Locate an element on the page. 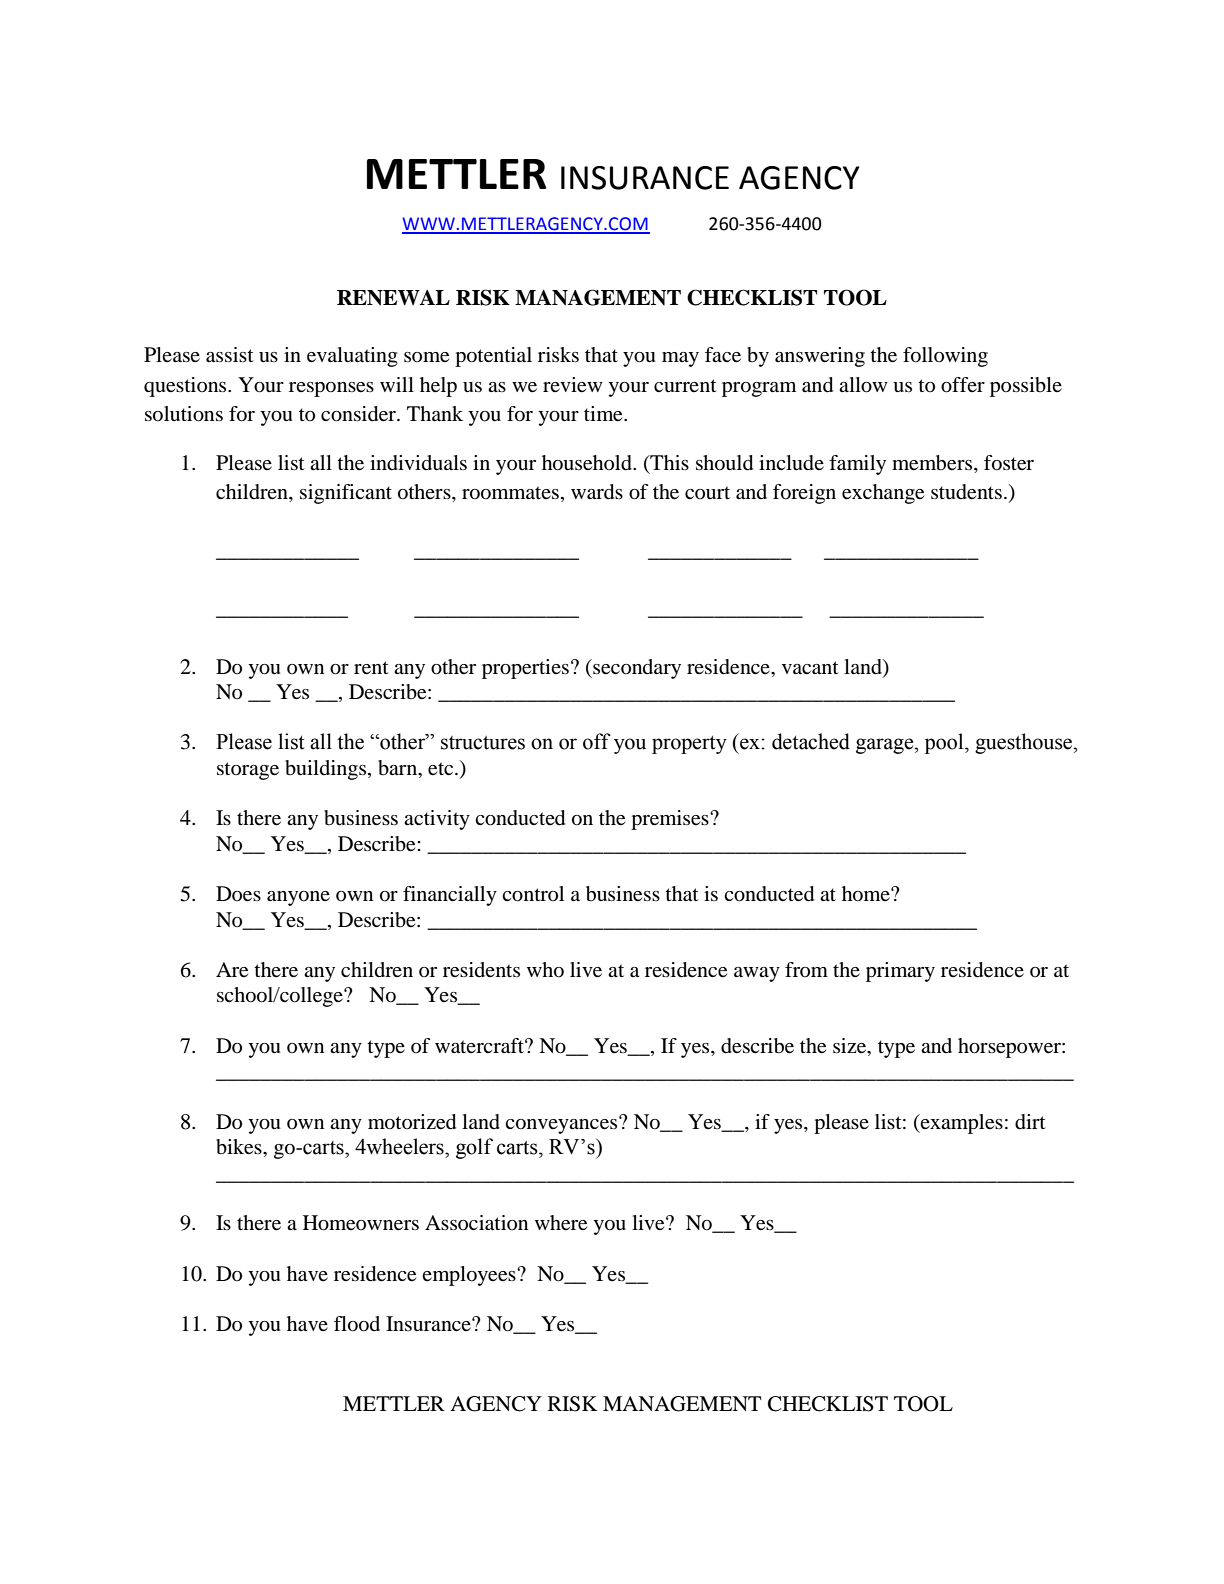  assist is located at coordinates (230, 355).
